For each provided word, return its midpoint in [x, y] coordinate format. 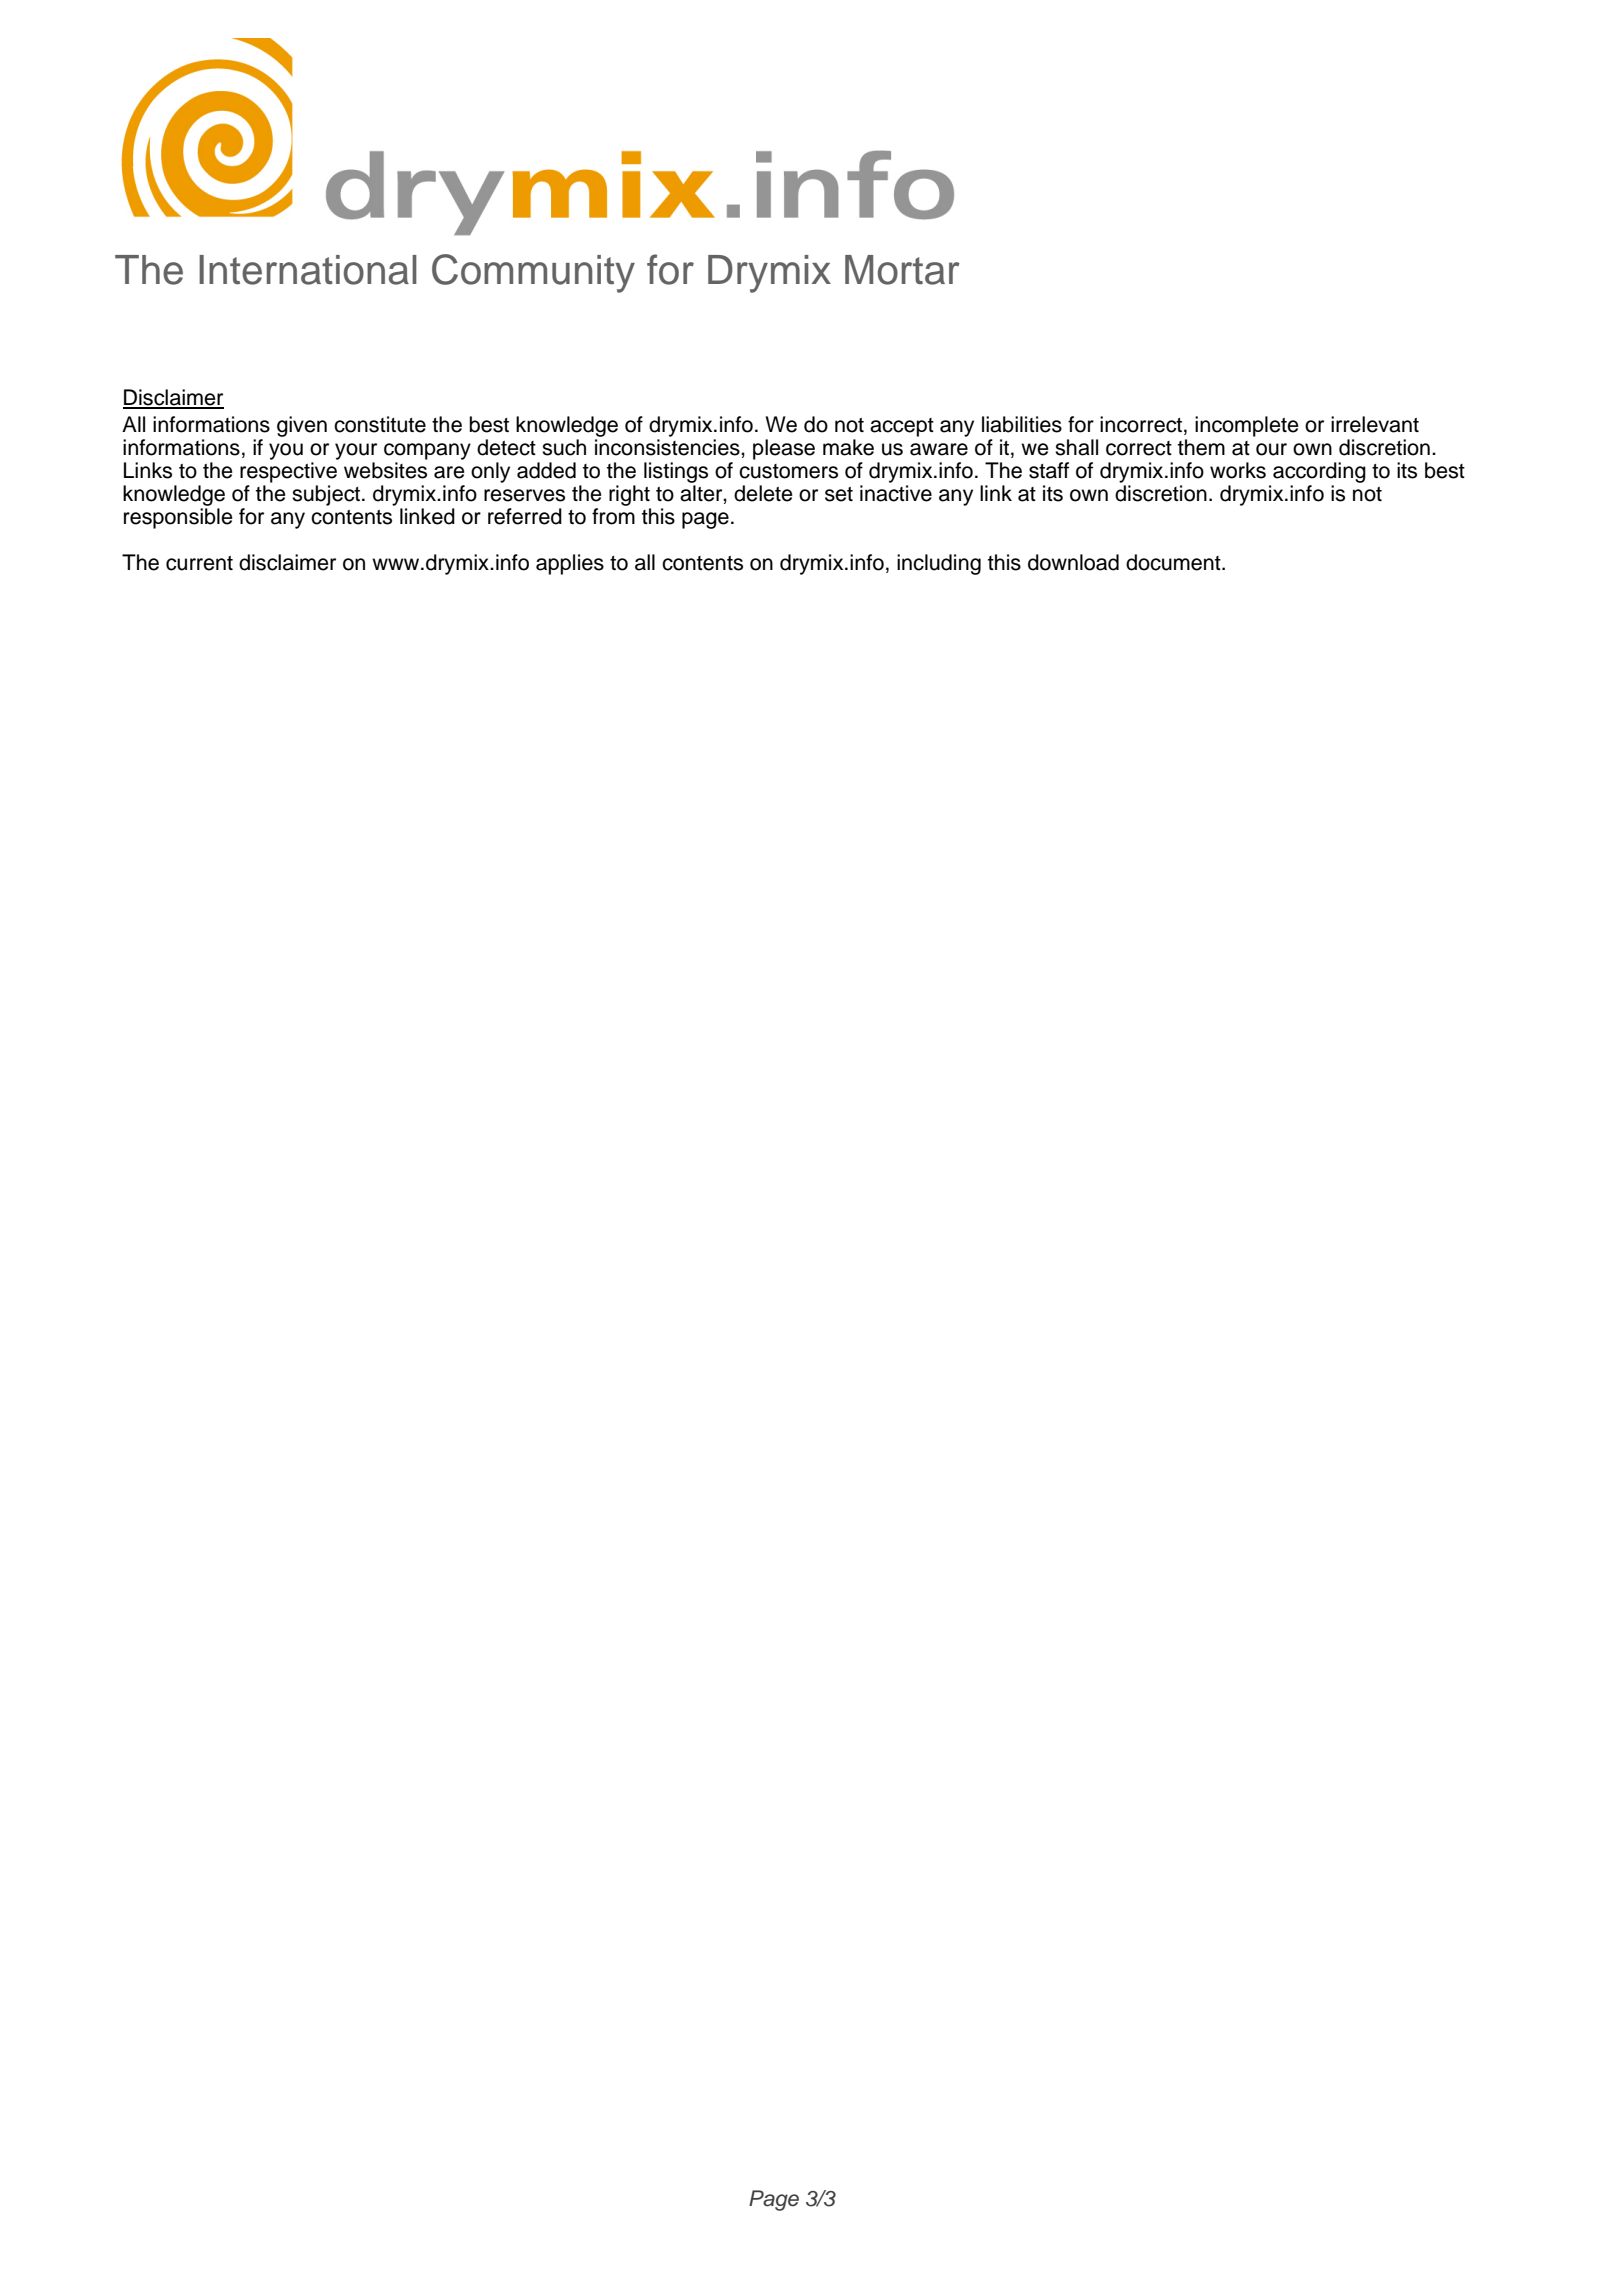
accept [902, 427]
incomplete [1247, 426]
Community [533, 273]
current [199, 563]
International [308, 270]
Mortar [902, 270]
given [302, 426]
